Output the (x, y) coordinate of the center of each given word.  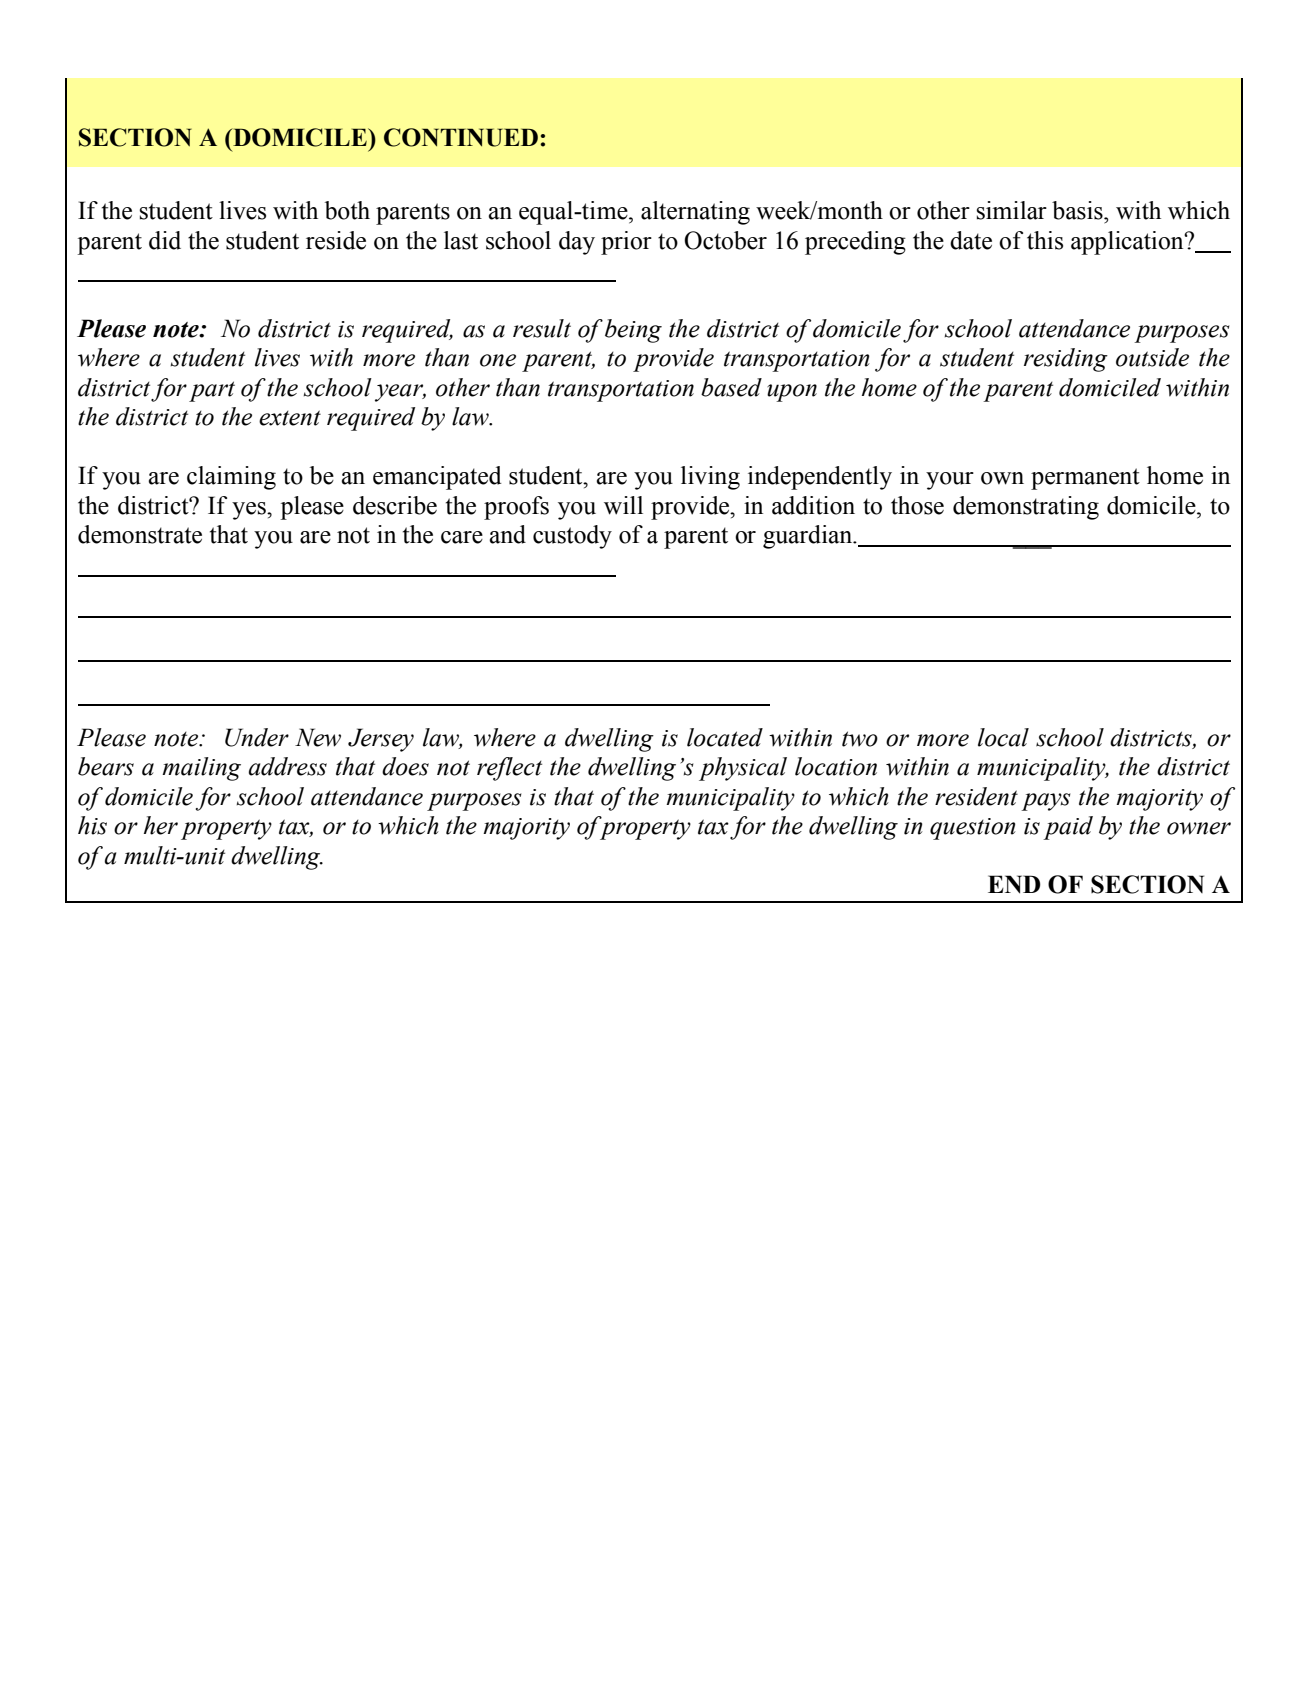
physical (743, 769)
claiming (231, 478)
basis (1078, 210)
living (710, 478)
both (347, 210)
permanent (1085, 479)
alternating (695, 213)
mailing (201, 769)
